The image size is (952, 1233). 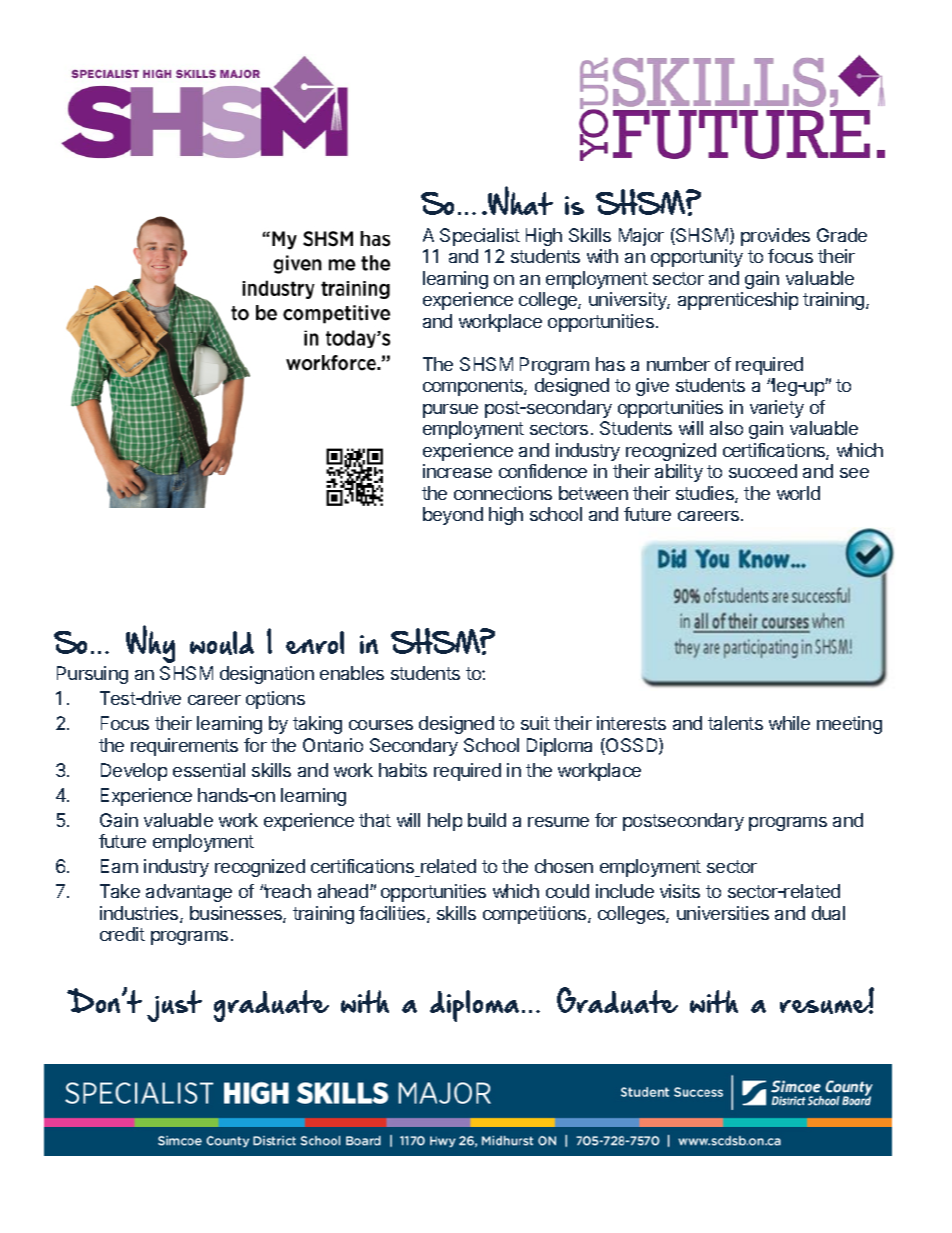 What do you see at coordinates (726, 428) in the page?
I see `also` at bounding box center [726, 428].
